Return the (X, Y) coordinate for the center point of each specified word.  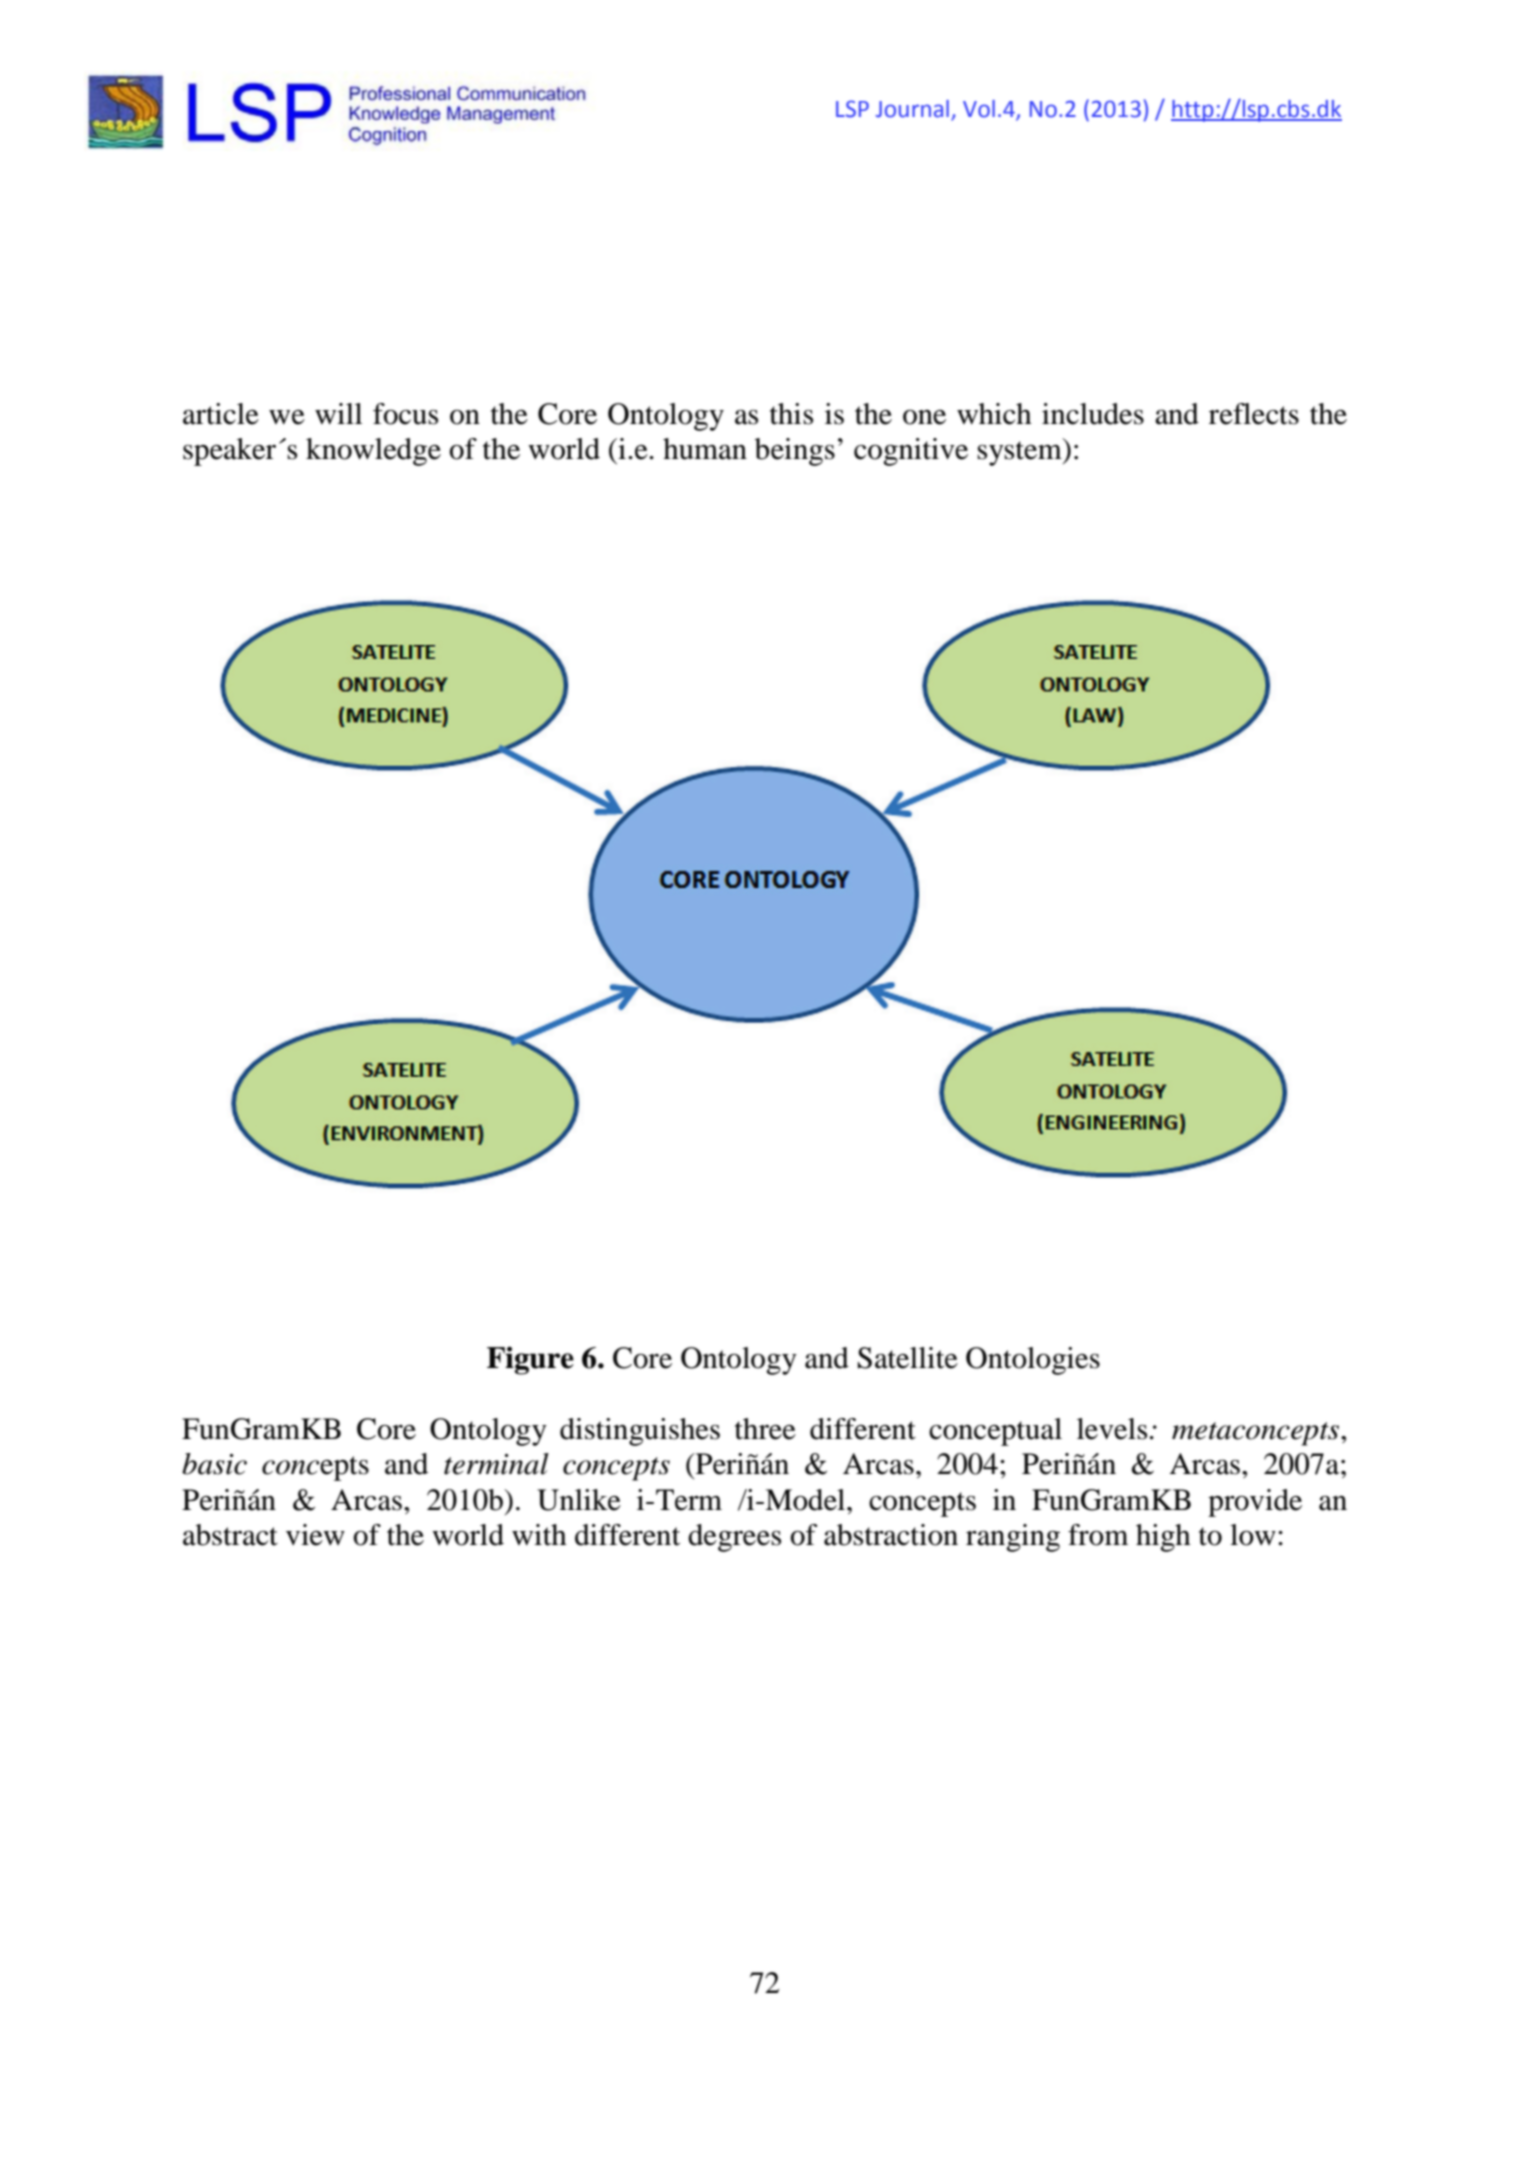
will (338, 413)
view (315, 1535)
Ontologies (1033, 1361)
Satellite (908, 1358)
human (705, 449)
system (1020, 452)
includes (1093, 414)
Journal (912, 109)
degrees (734, 1538)
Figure (530, 1360)
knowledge (373, 452)
